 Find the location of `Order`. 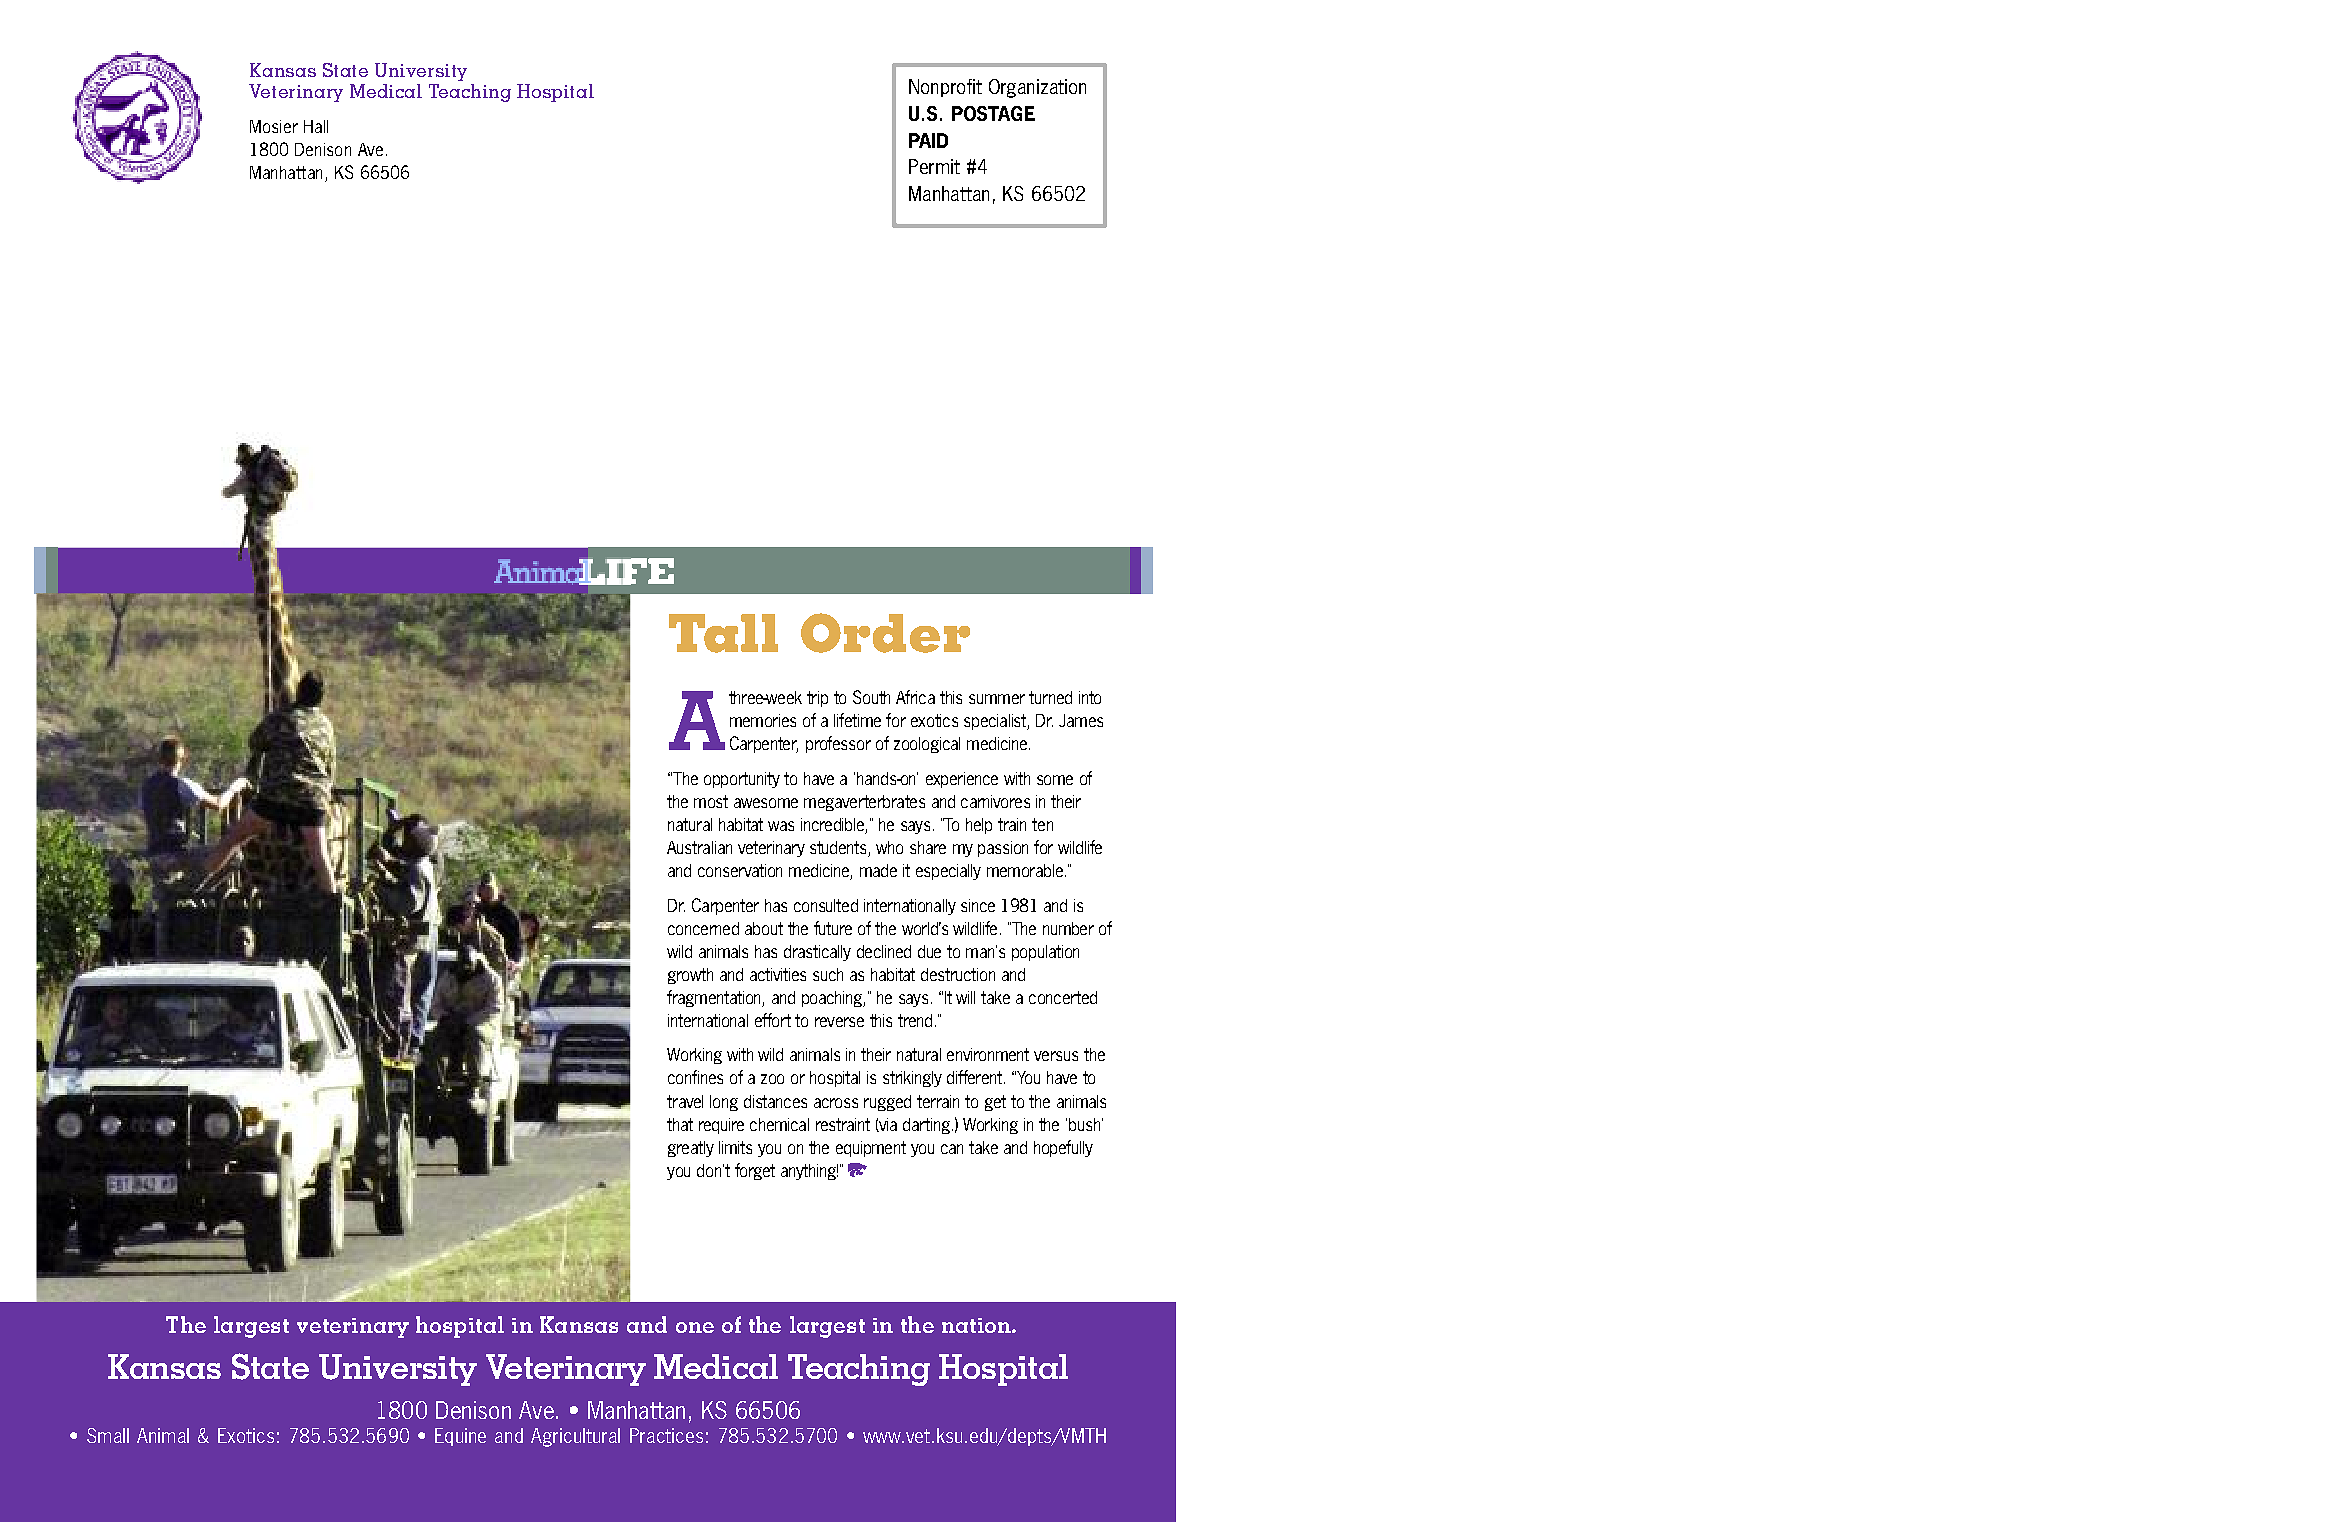

Order is located at coordinates (885, 633).
